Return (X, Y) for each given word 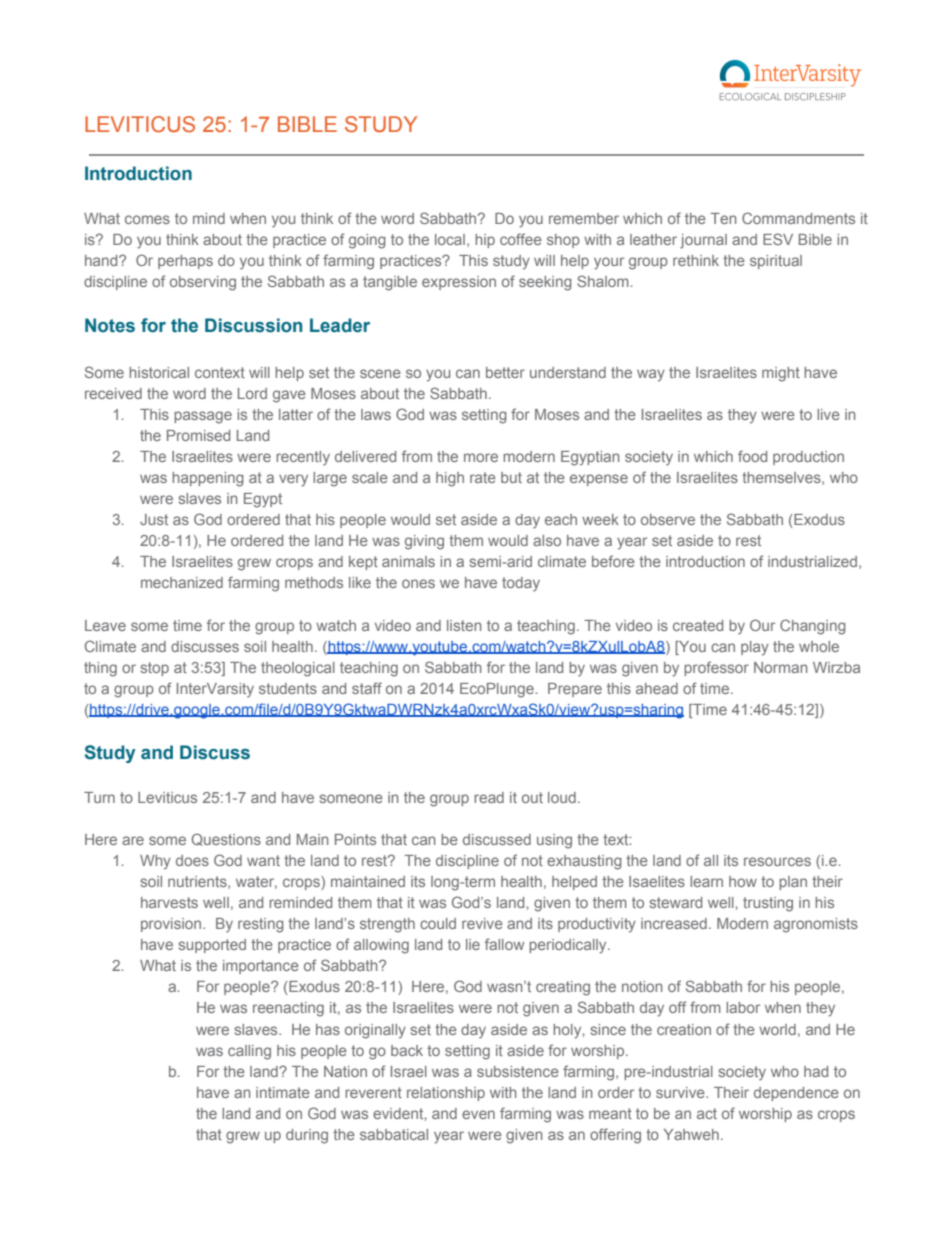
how (743, 881)
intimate (283, 1092)
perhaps (185, 262)
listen (464, 625)
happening (208, 479)
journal (703, 241)
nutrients (198, 882)
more (481, 457)
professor (716, 668)
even (478, 1114)
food (752, 456)
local (450, 239)
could (438, 923)
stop (155, 669)
